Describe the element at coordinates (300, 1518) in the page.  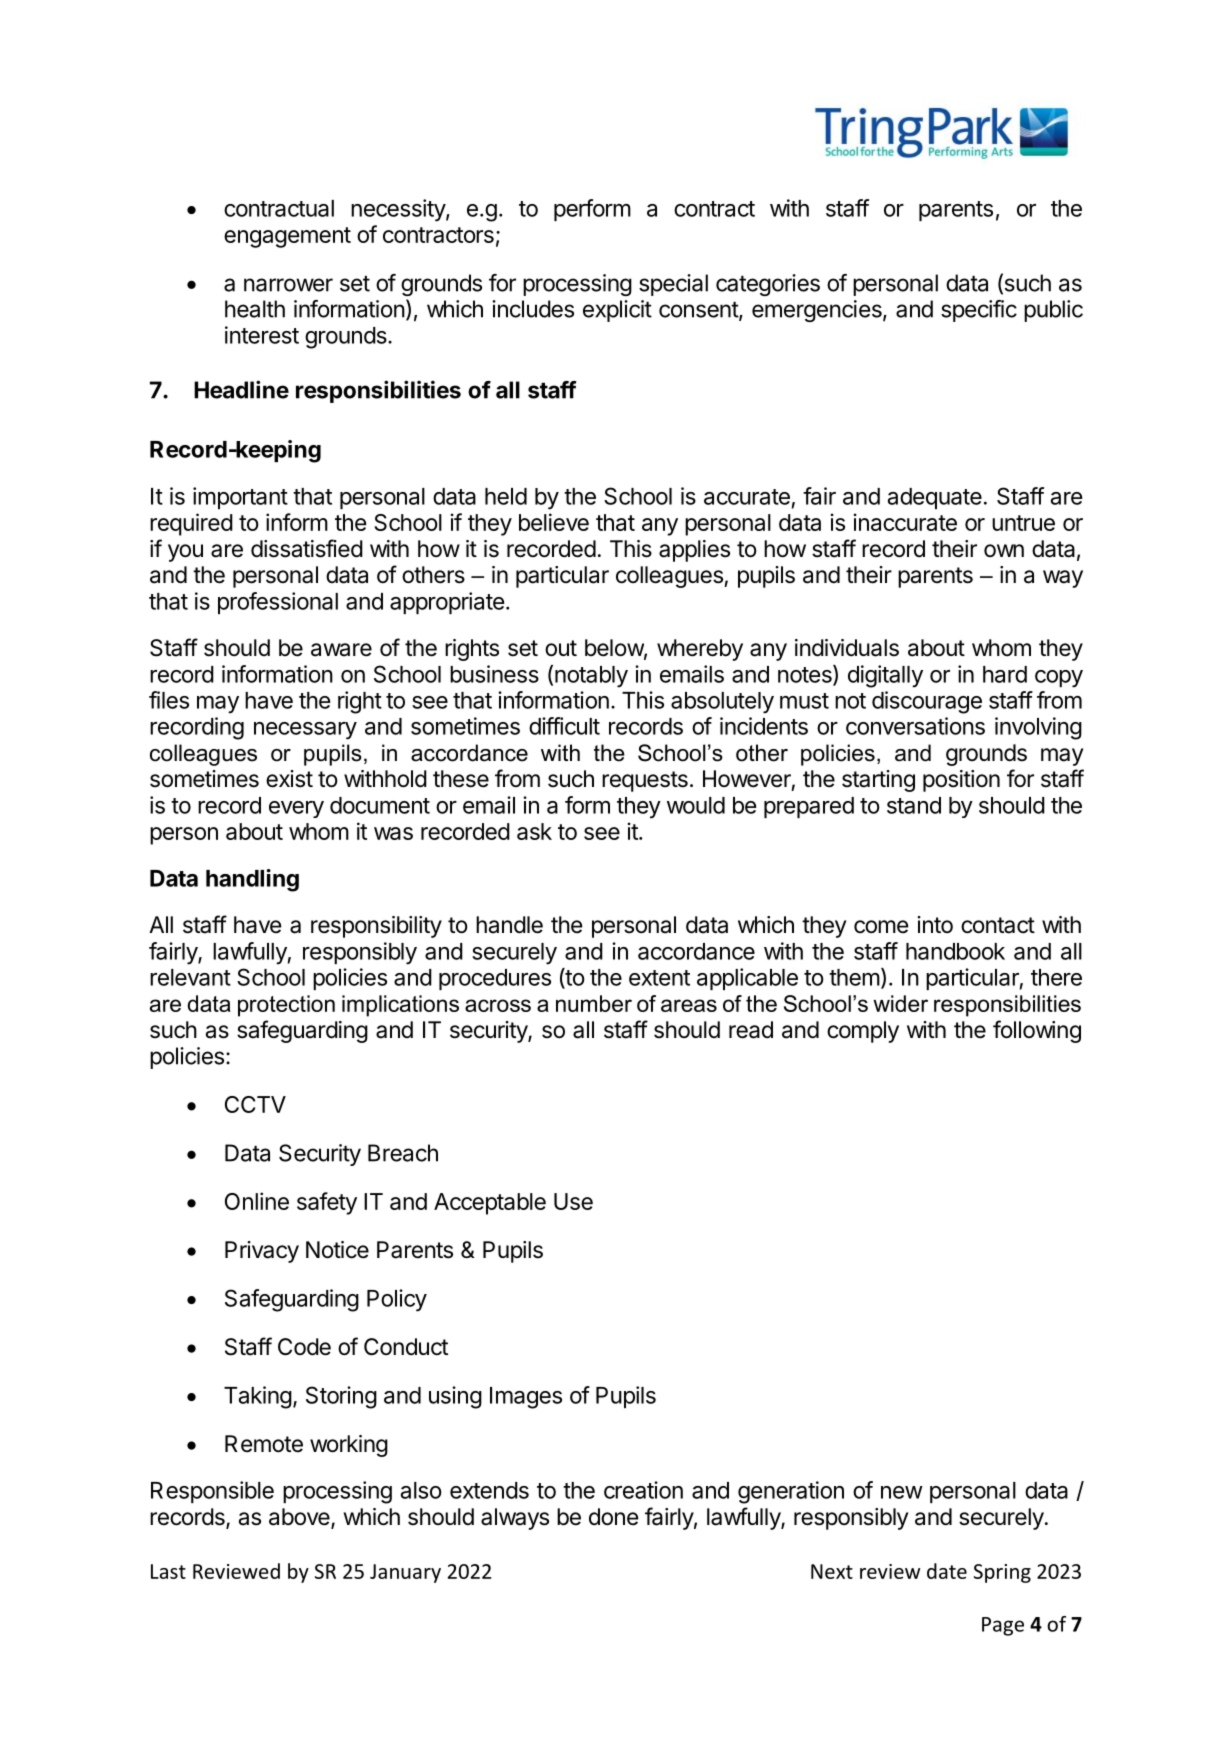
I see `above` at that location.
